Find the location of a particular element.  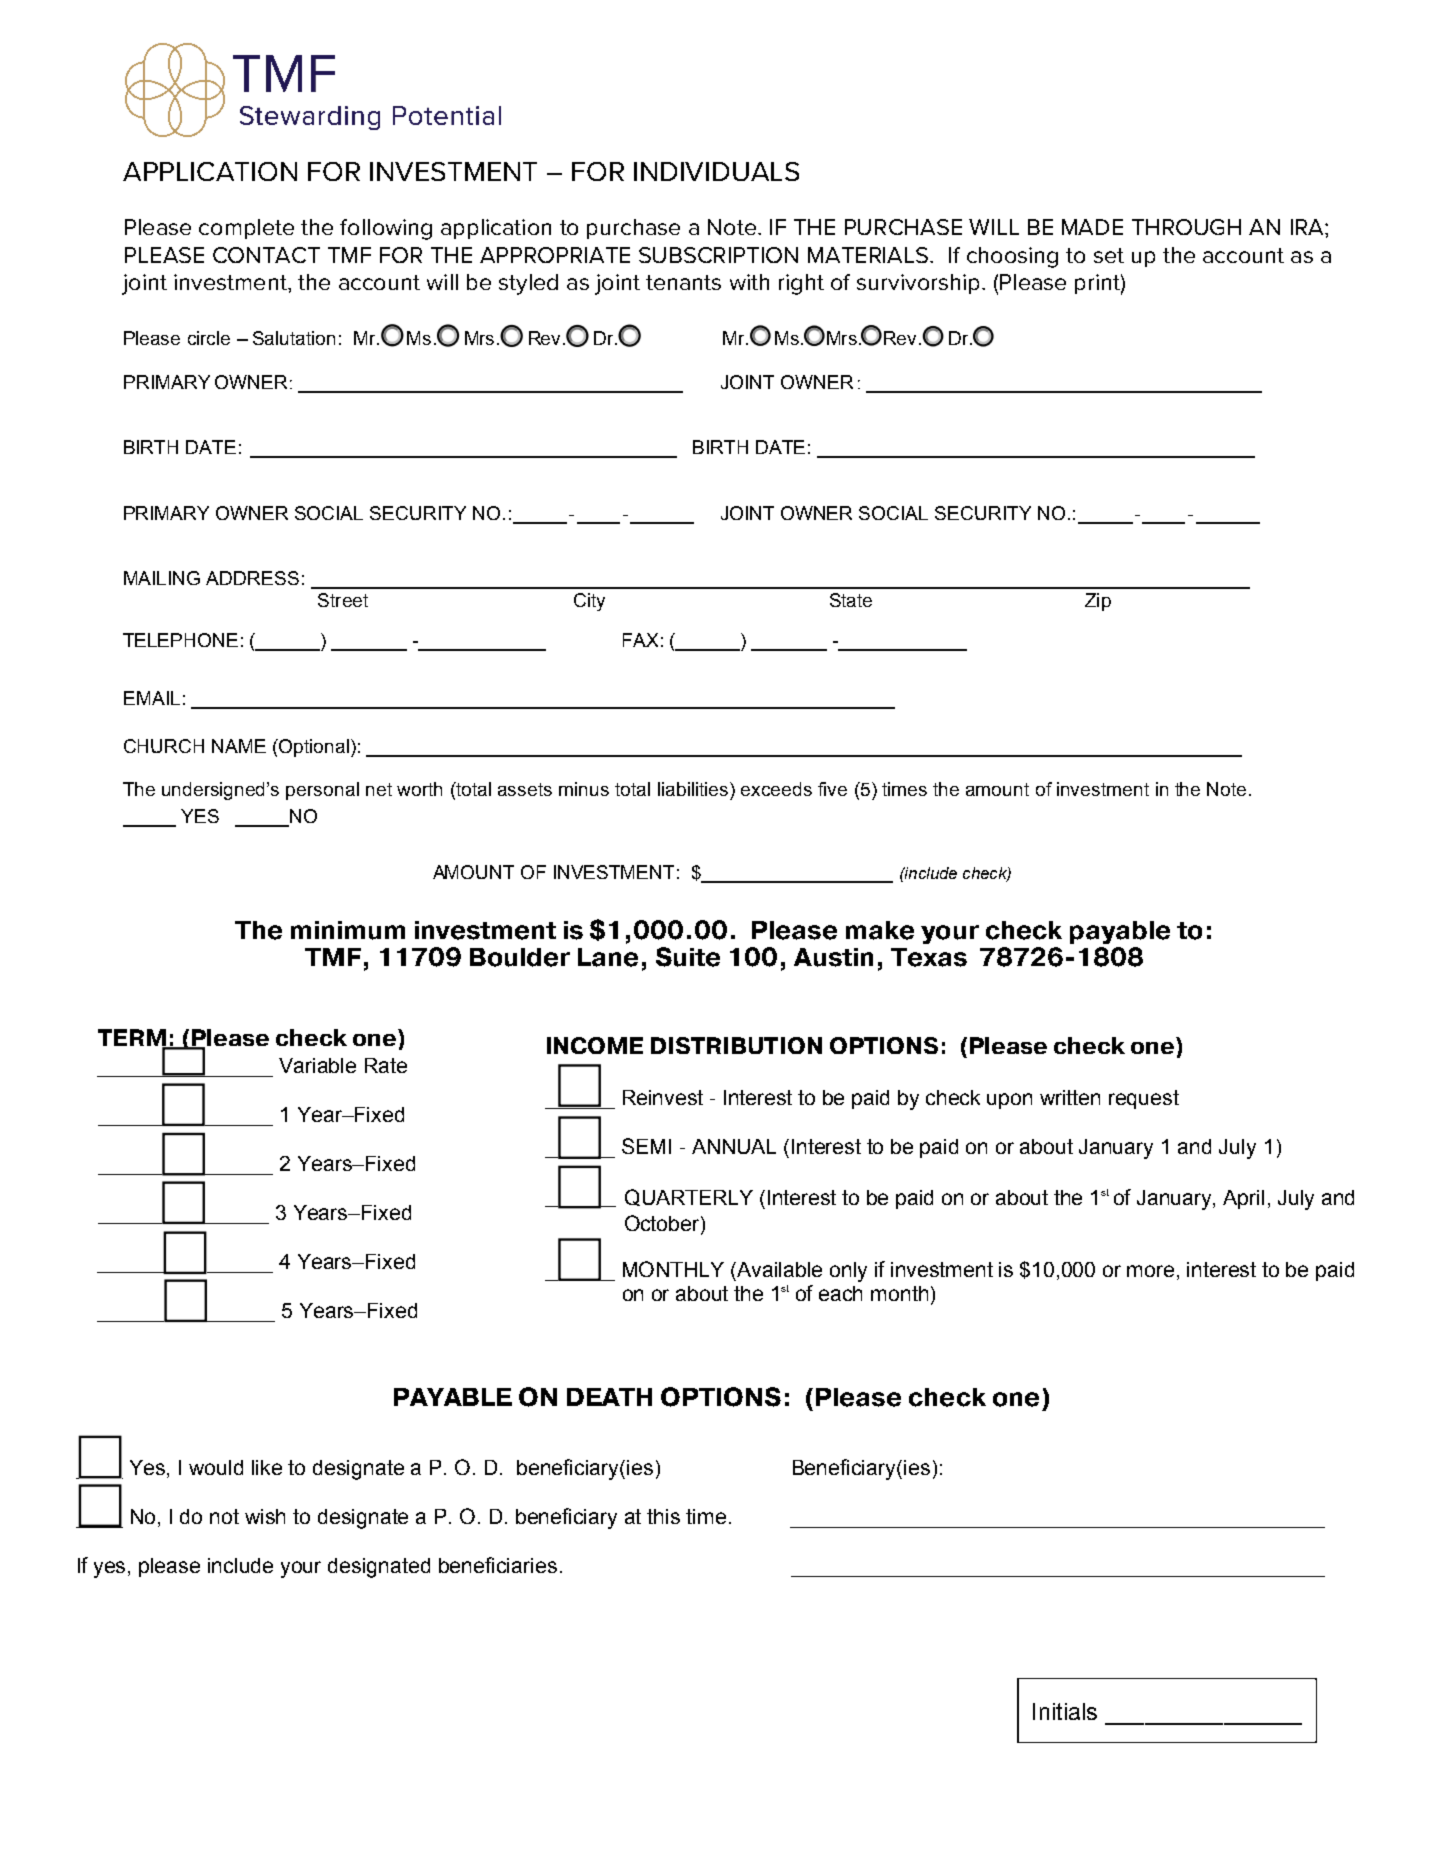

QUARTERLY is located at coordinates (689, 1197).
